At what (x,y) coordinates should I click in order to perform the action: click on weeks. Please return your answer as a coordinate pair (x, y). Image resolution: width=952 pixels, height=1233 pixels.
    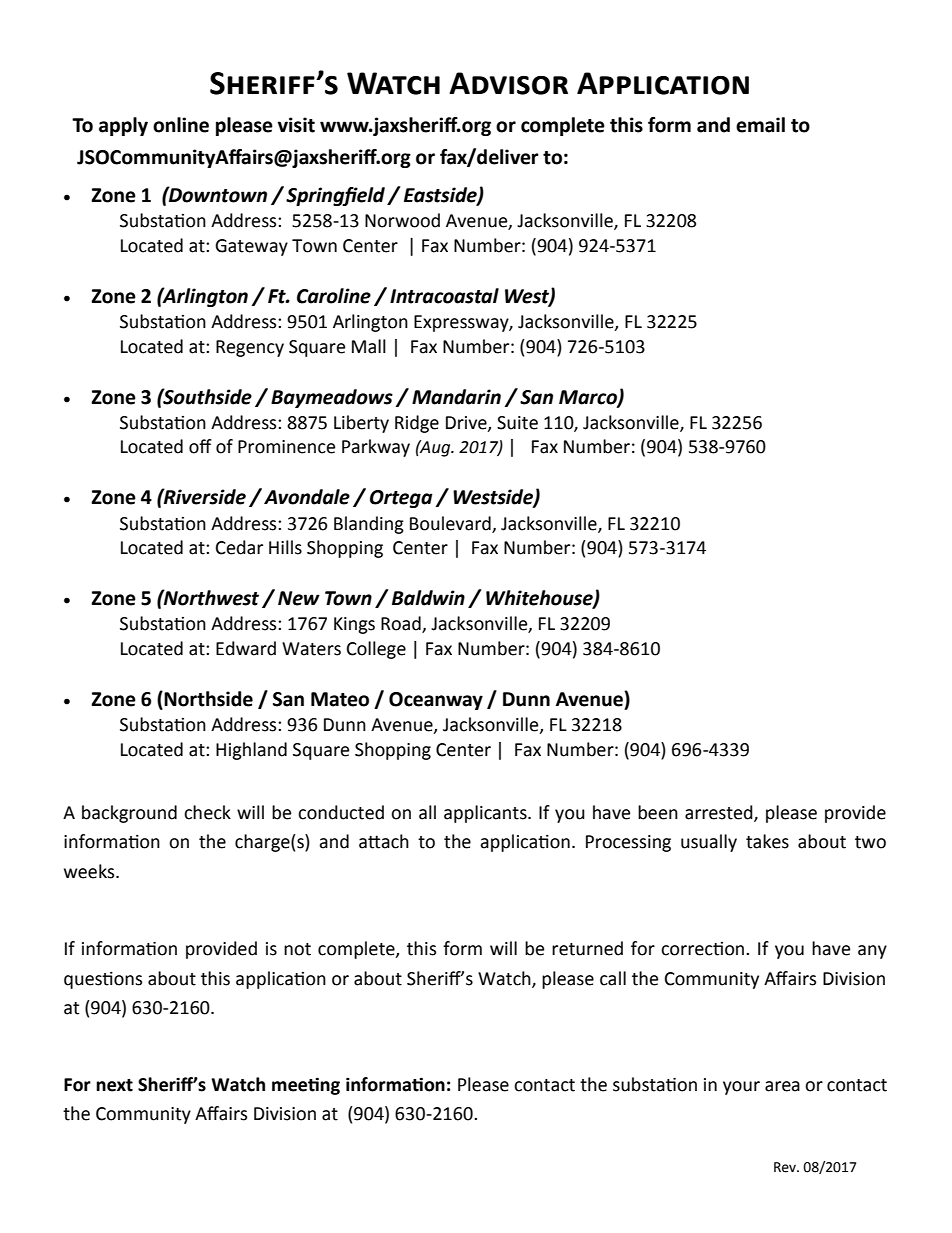
    Looking at the image, I should click on (90, 871).
